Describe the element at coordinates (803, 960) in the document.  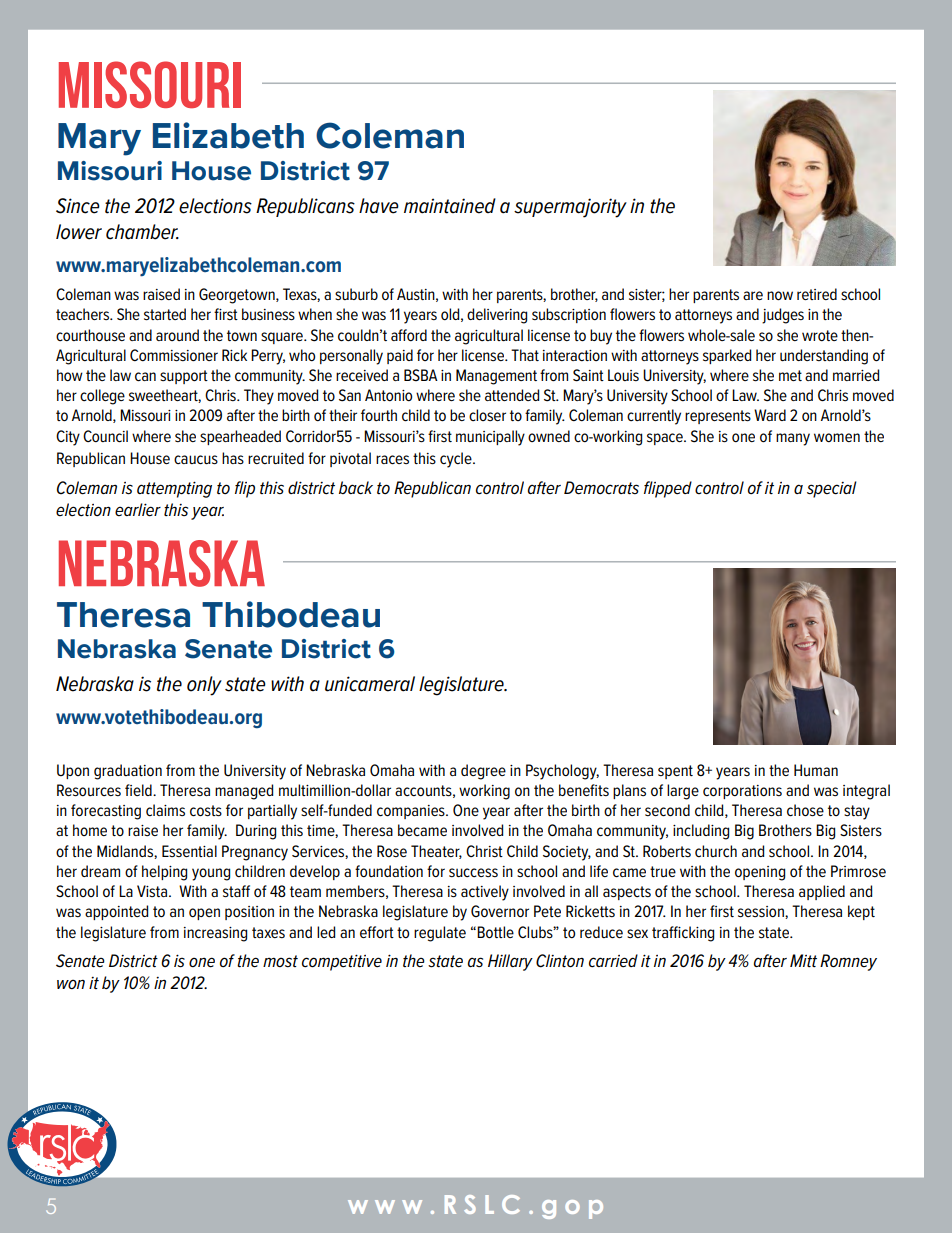
I see `Mitt` at that location.
